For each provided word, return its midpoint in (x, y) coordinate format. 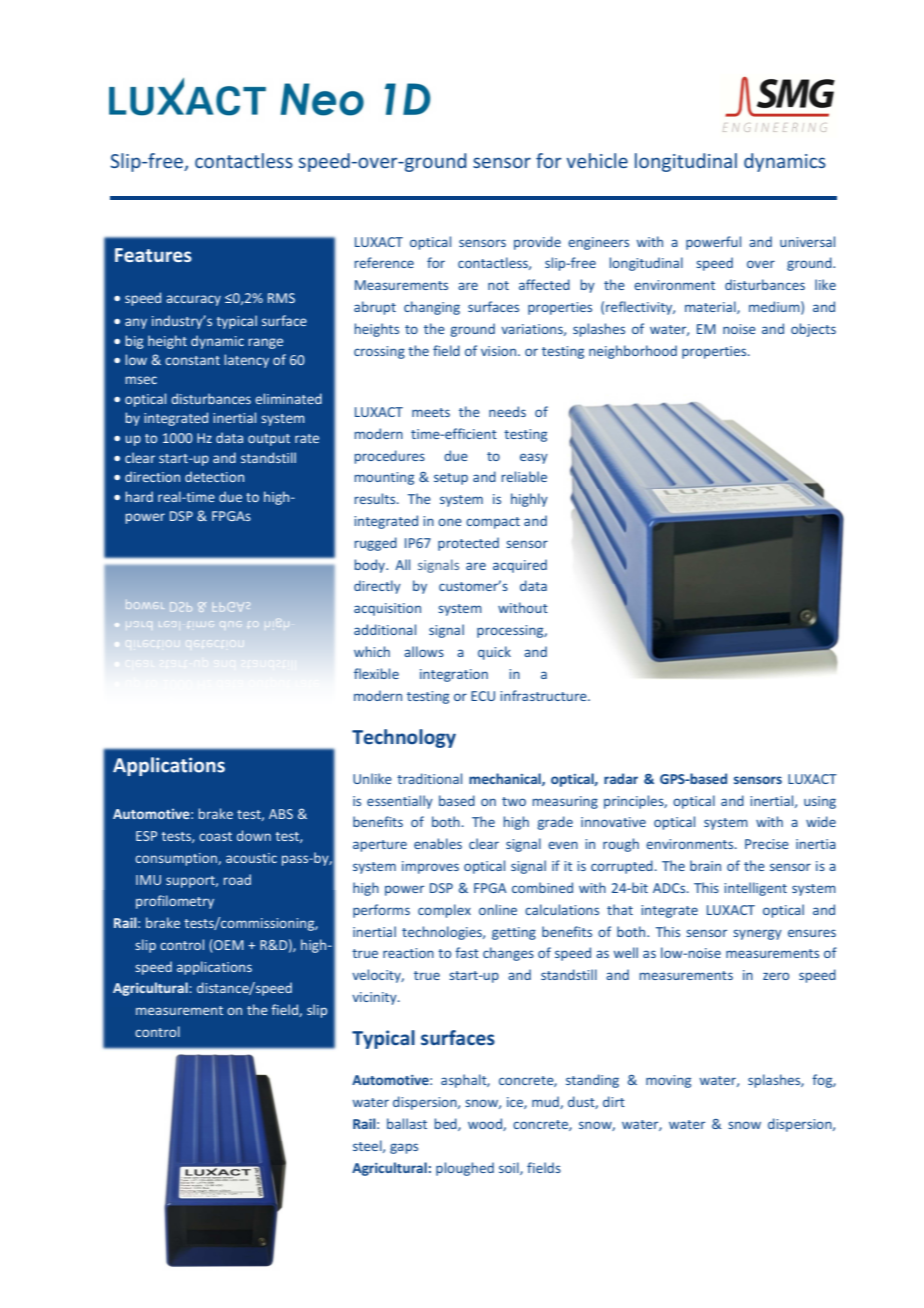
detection (214, 476)
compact (493, 523)
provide (537, 243)
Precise (767, 844)
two (514, 801)
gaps (404, 1148)
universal (807, 241)
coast (215, 836)
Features (153, 255)
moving (668, 1081)
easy (534, 458)
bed (446, 1124)
